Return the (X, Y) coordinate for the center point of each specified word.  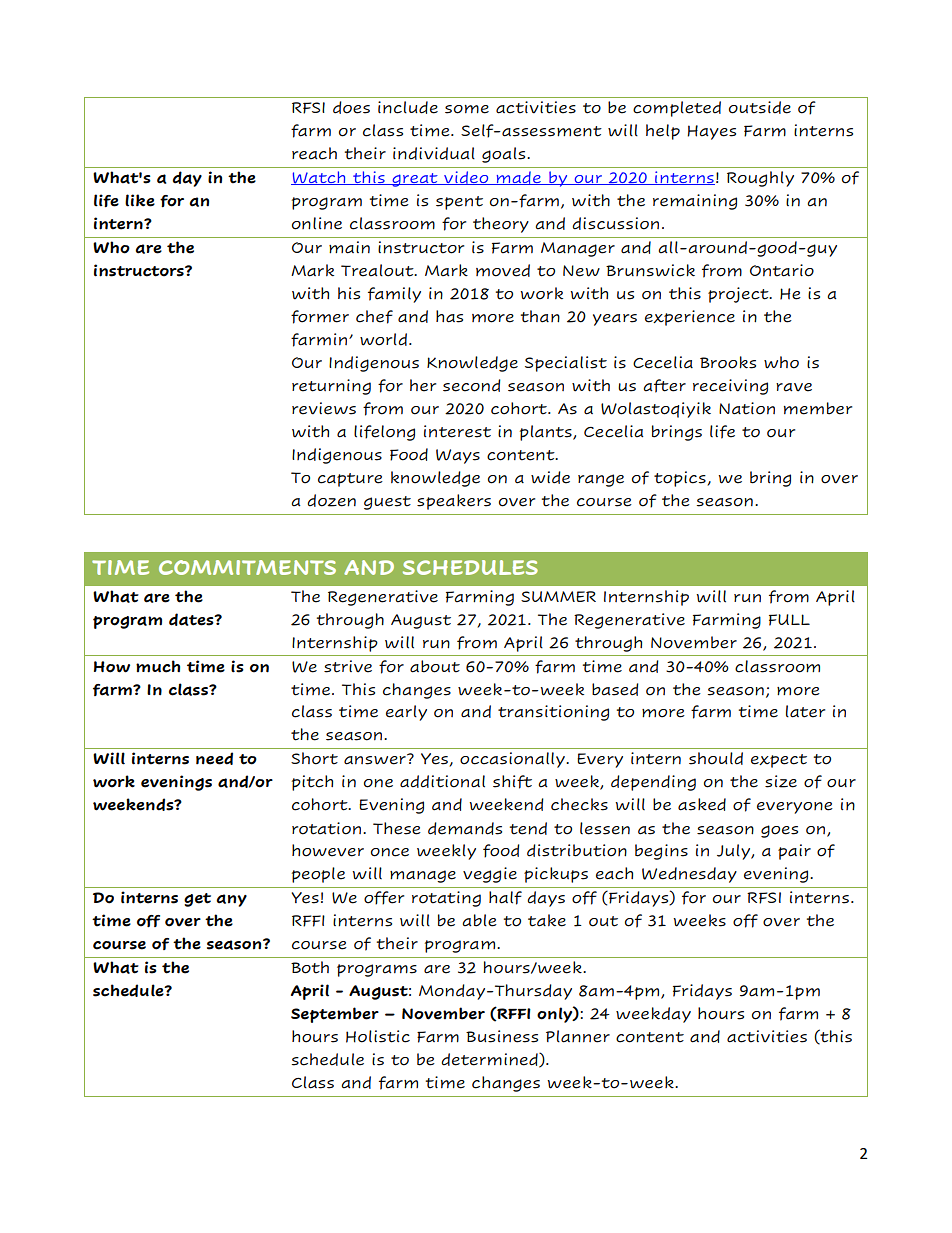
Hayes (711, 132)
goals (505, 155)
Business (502, 1036)
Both (310, 967)
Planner (578, 1036)
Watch (319, 178)
